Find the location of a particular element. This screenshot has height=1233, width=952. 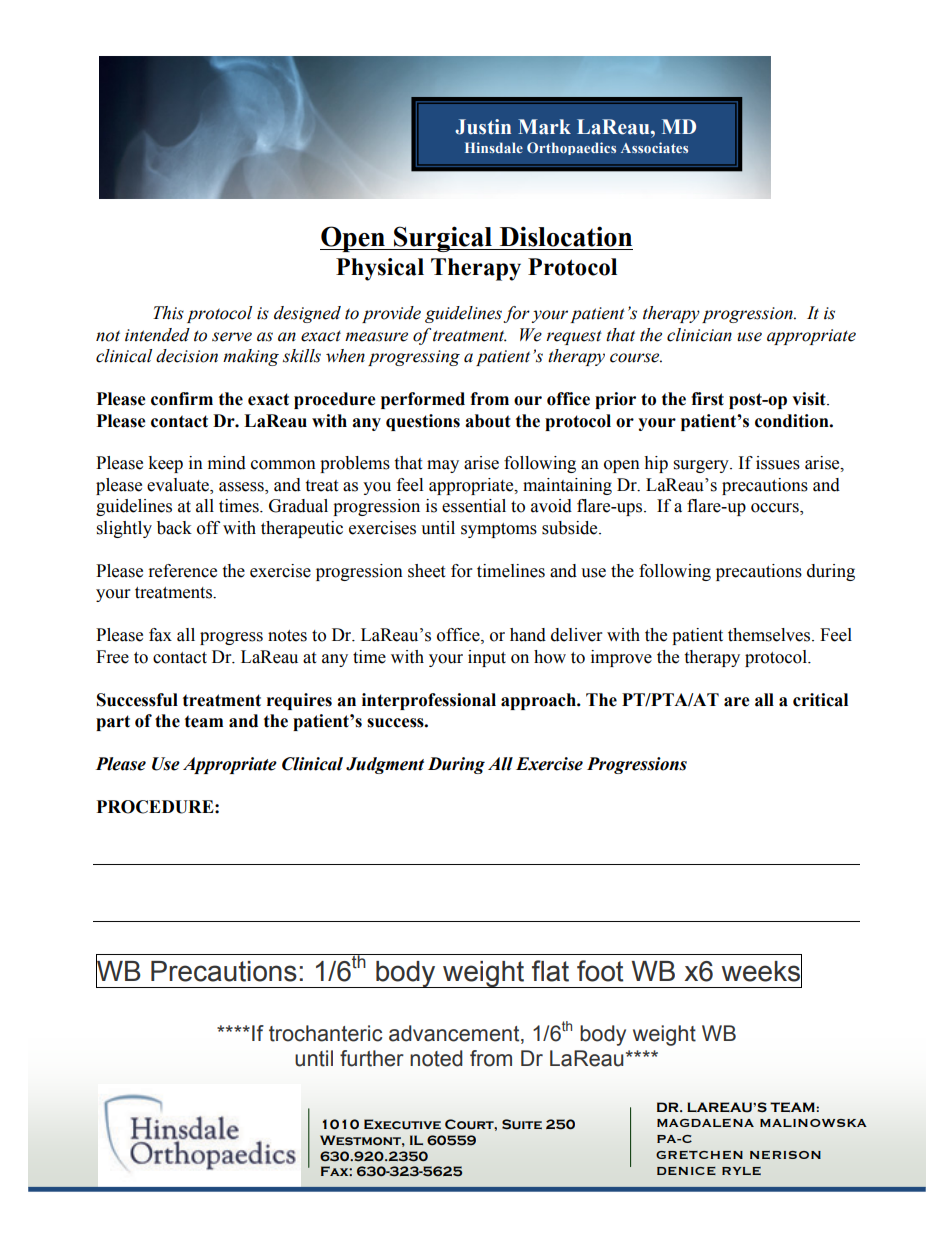

Associates is located at coordinates (654, 147).
